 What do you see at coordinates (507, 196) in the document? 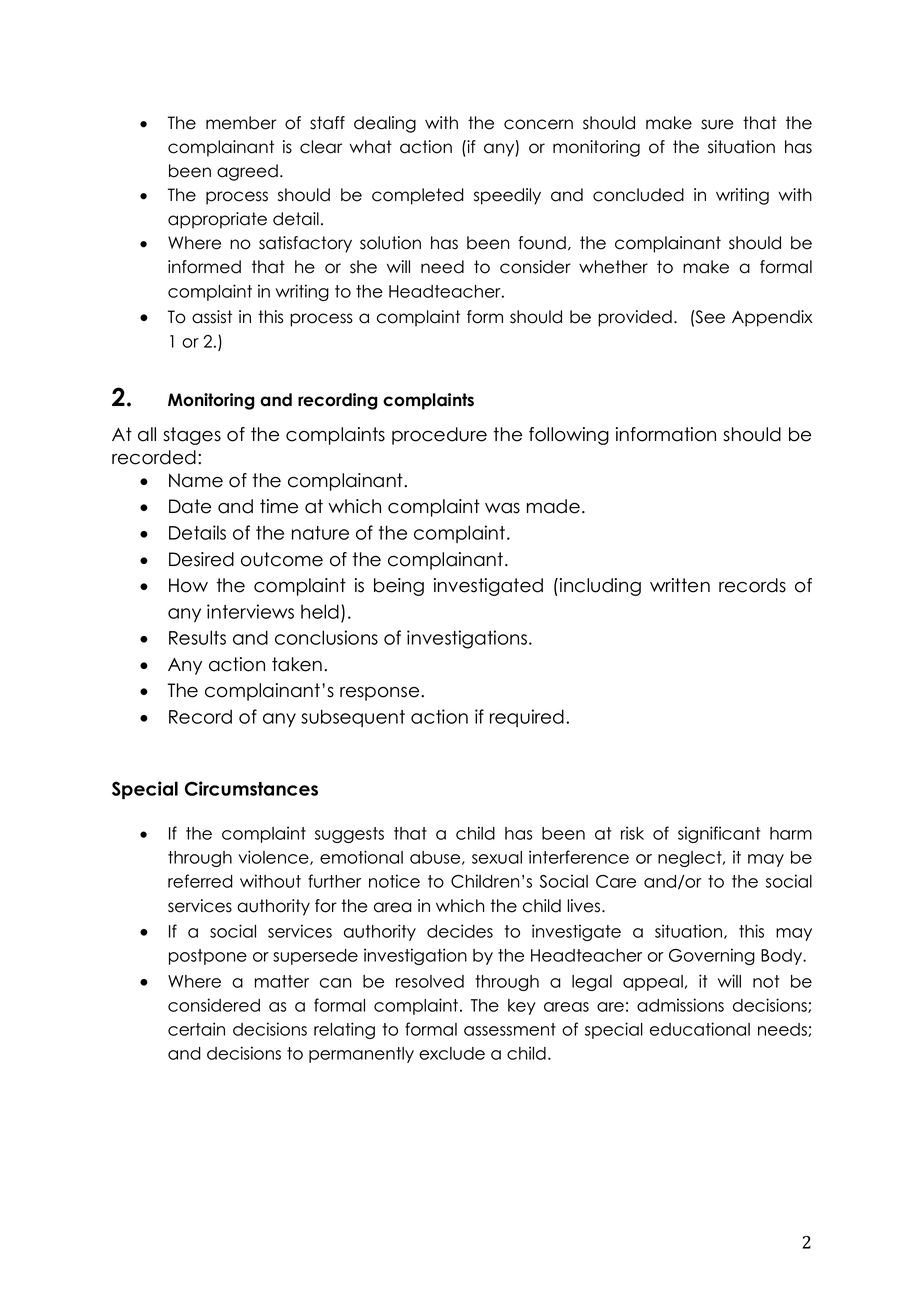
I see `speedily` at bounding box center [507, 196].
